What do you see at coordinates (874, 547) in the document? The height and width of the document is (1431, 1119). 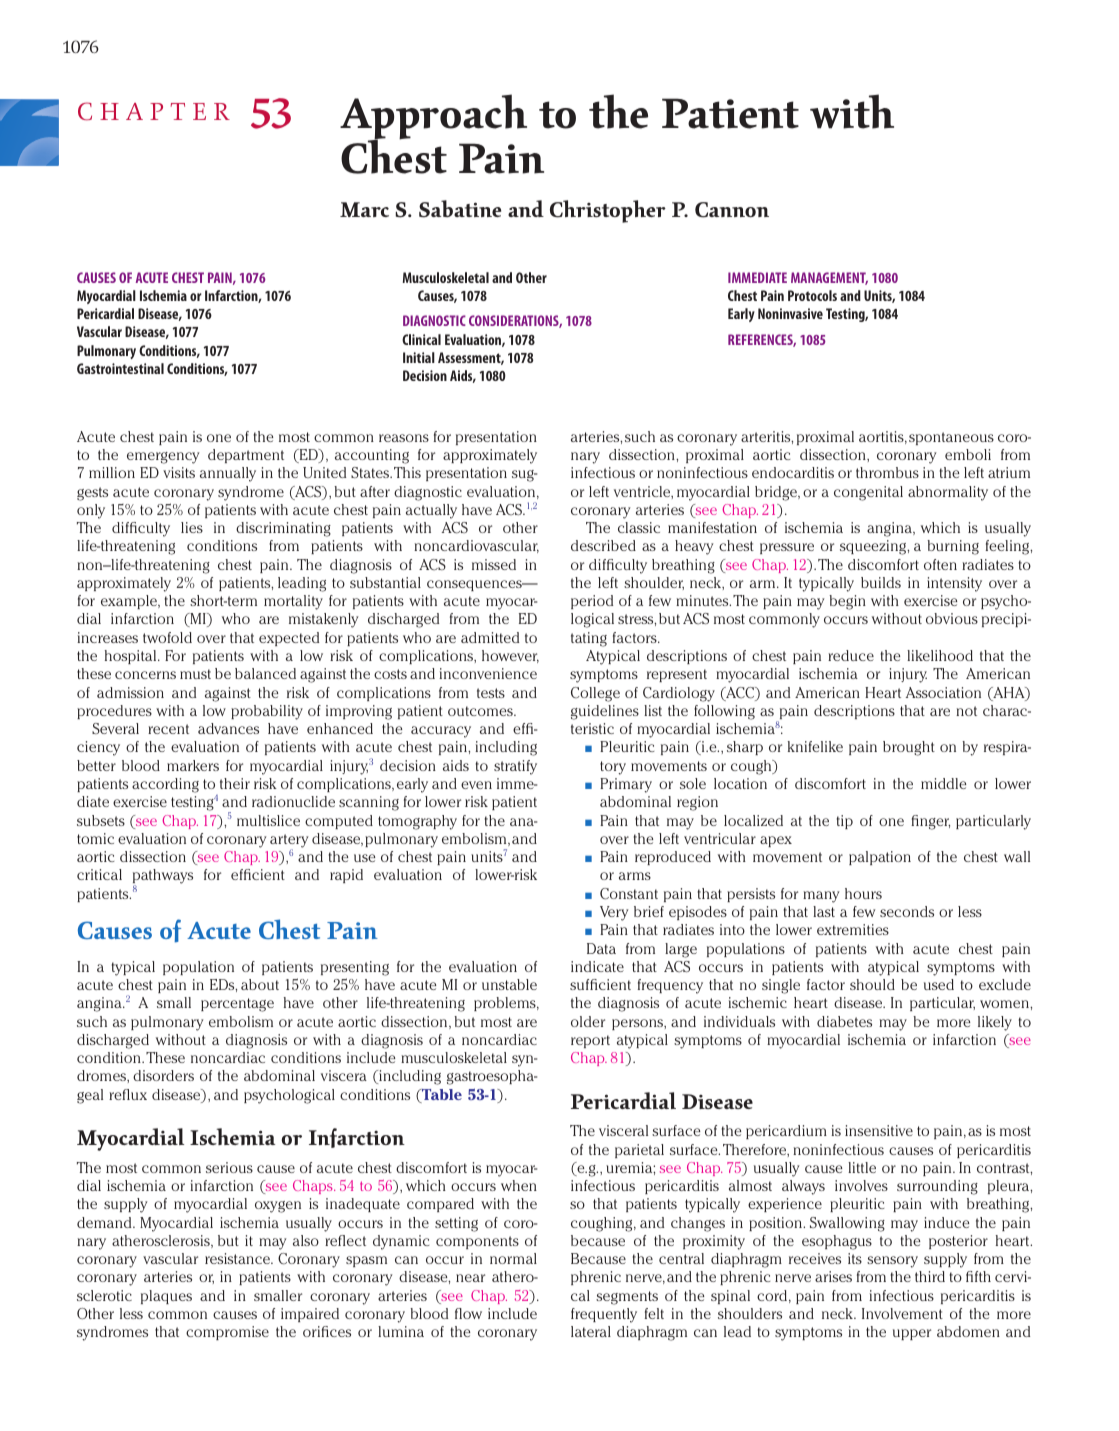 I see `squeezing` at bounding box center [874, 547].
